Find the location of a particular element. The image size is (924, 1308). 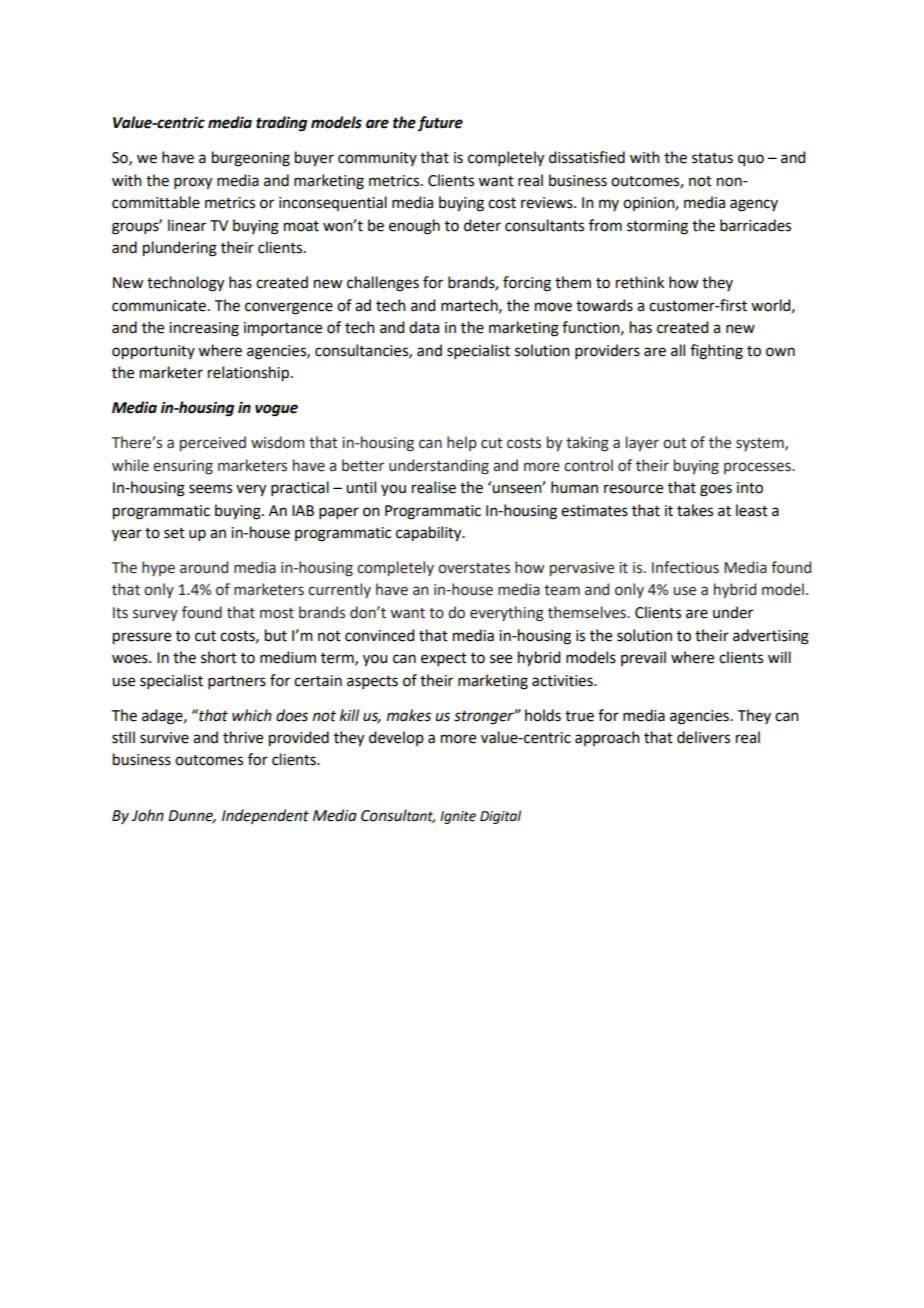

expect is located at coordinates (444, 659).
